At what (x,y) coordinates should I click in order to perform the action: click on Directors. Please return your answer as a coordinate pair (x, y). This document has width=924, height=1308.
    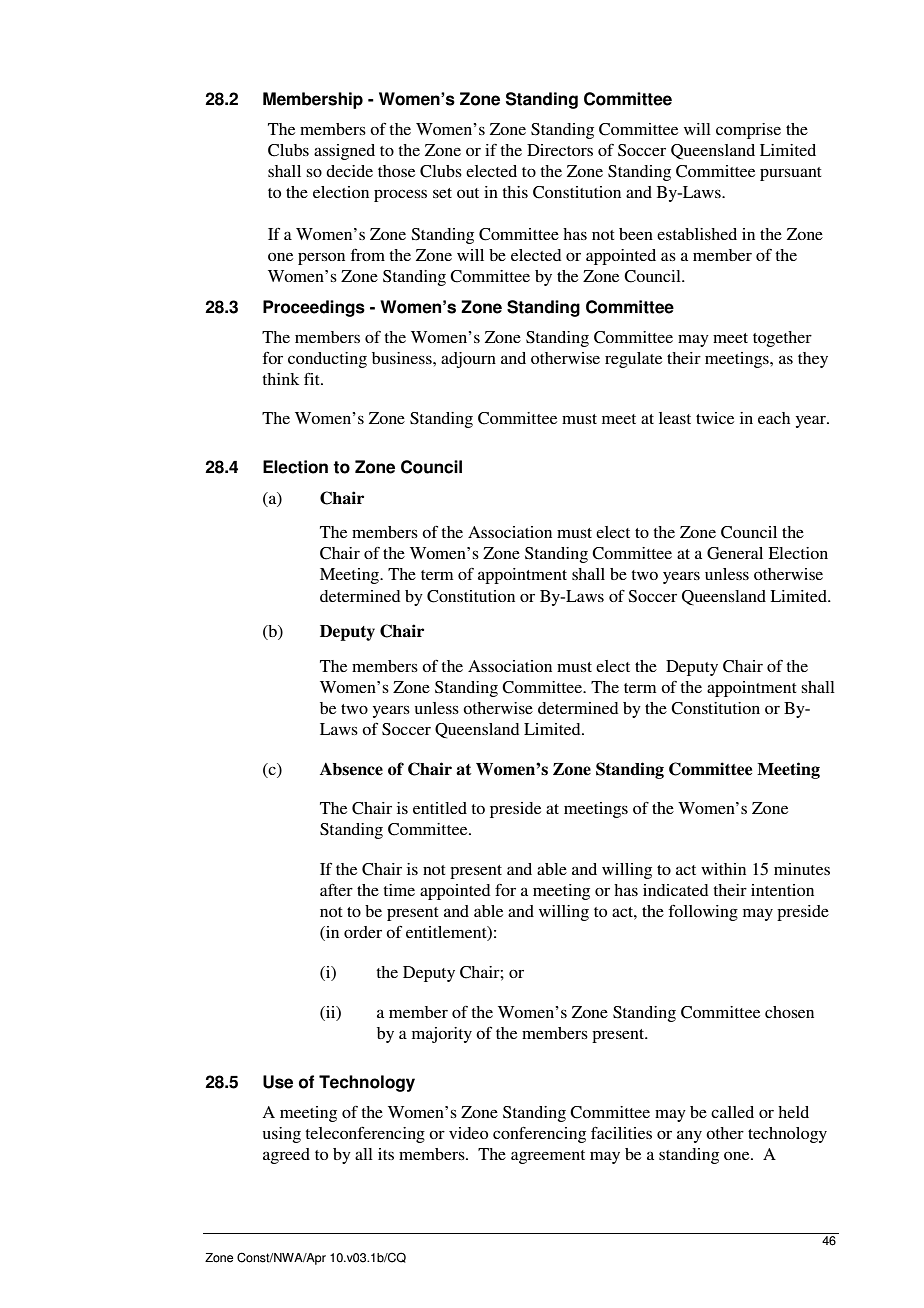
    Looking at the image, I should click on (560, 150).
